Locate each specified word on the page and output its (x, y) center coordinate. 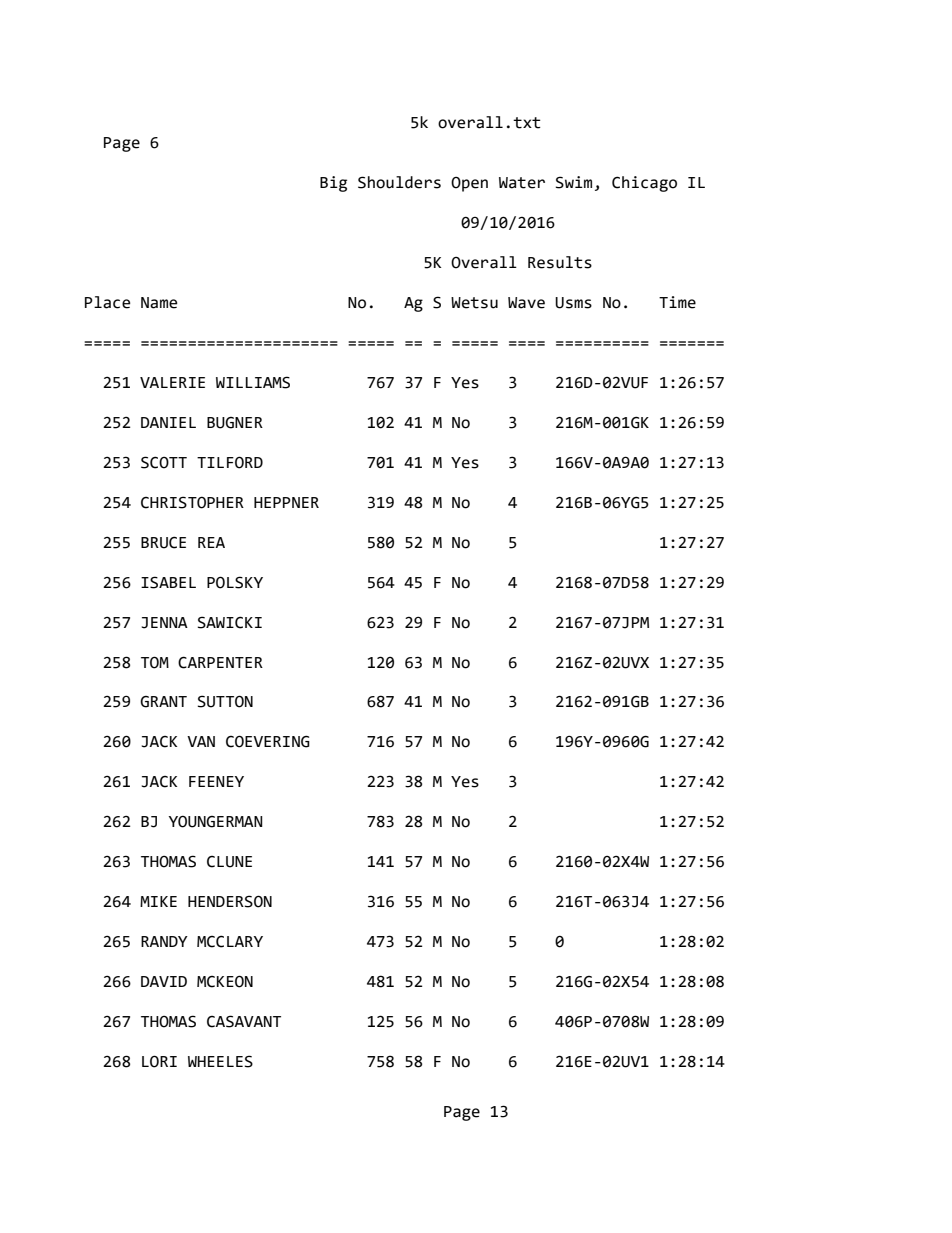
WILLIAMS (253, 382)
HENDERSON (230, 901)
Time (677, 302)
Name (159, 303)
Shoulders (399, 182)
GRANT (163, 702)
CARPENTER (220, 662)
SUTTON (225, 701)
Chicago (644, 184)
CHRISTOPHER (192, 502)
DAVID (164, 981)
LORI (159, 1061)
